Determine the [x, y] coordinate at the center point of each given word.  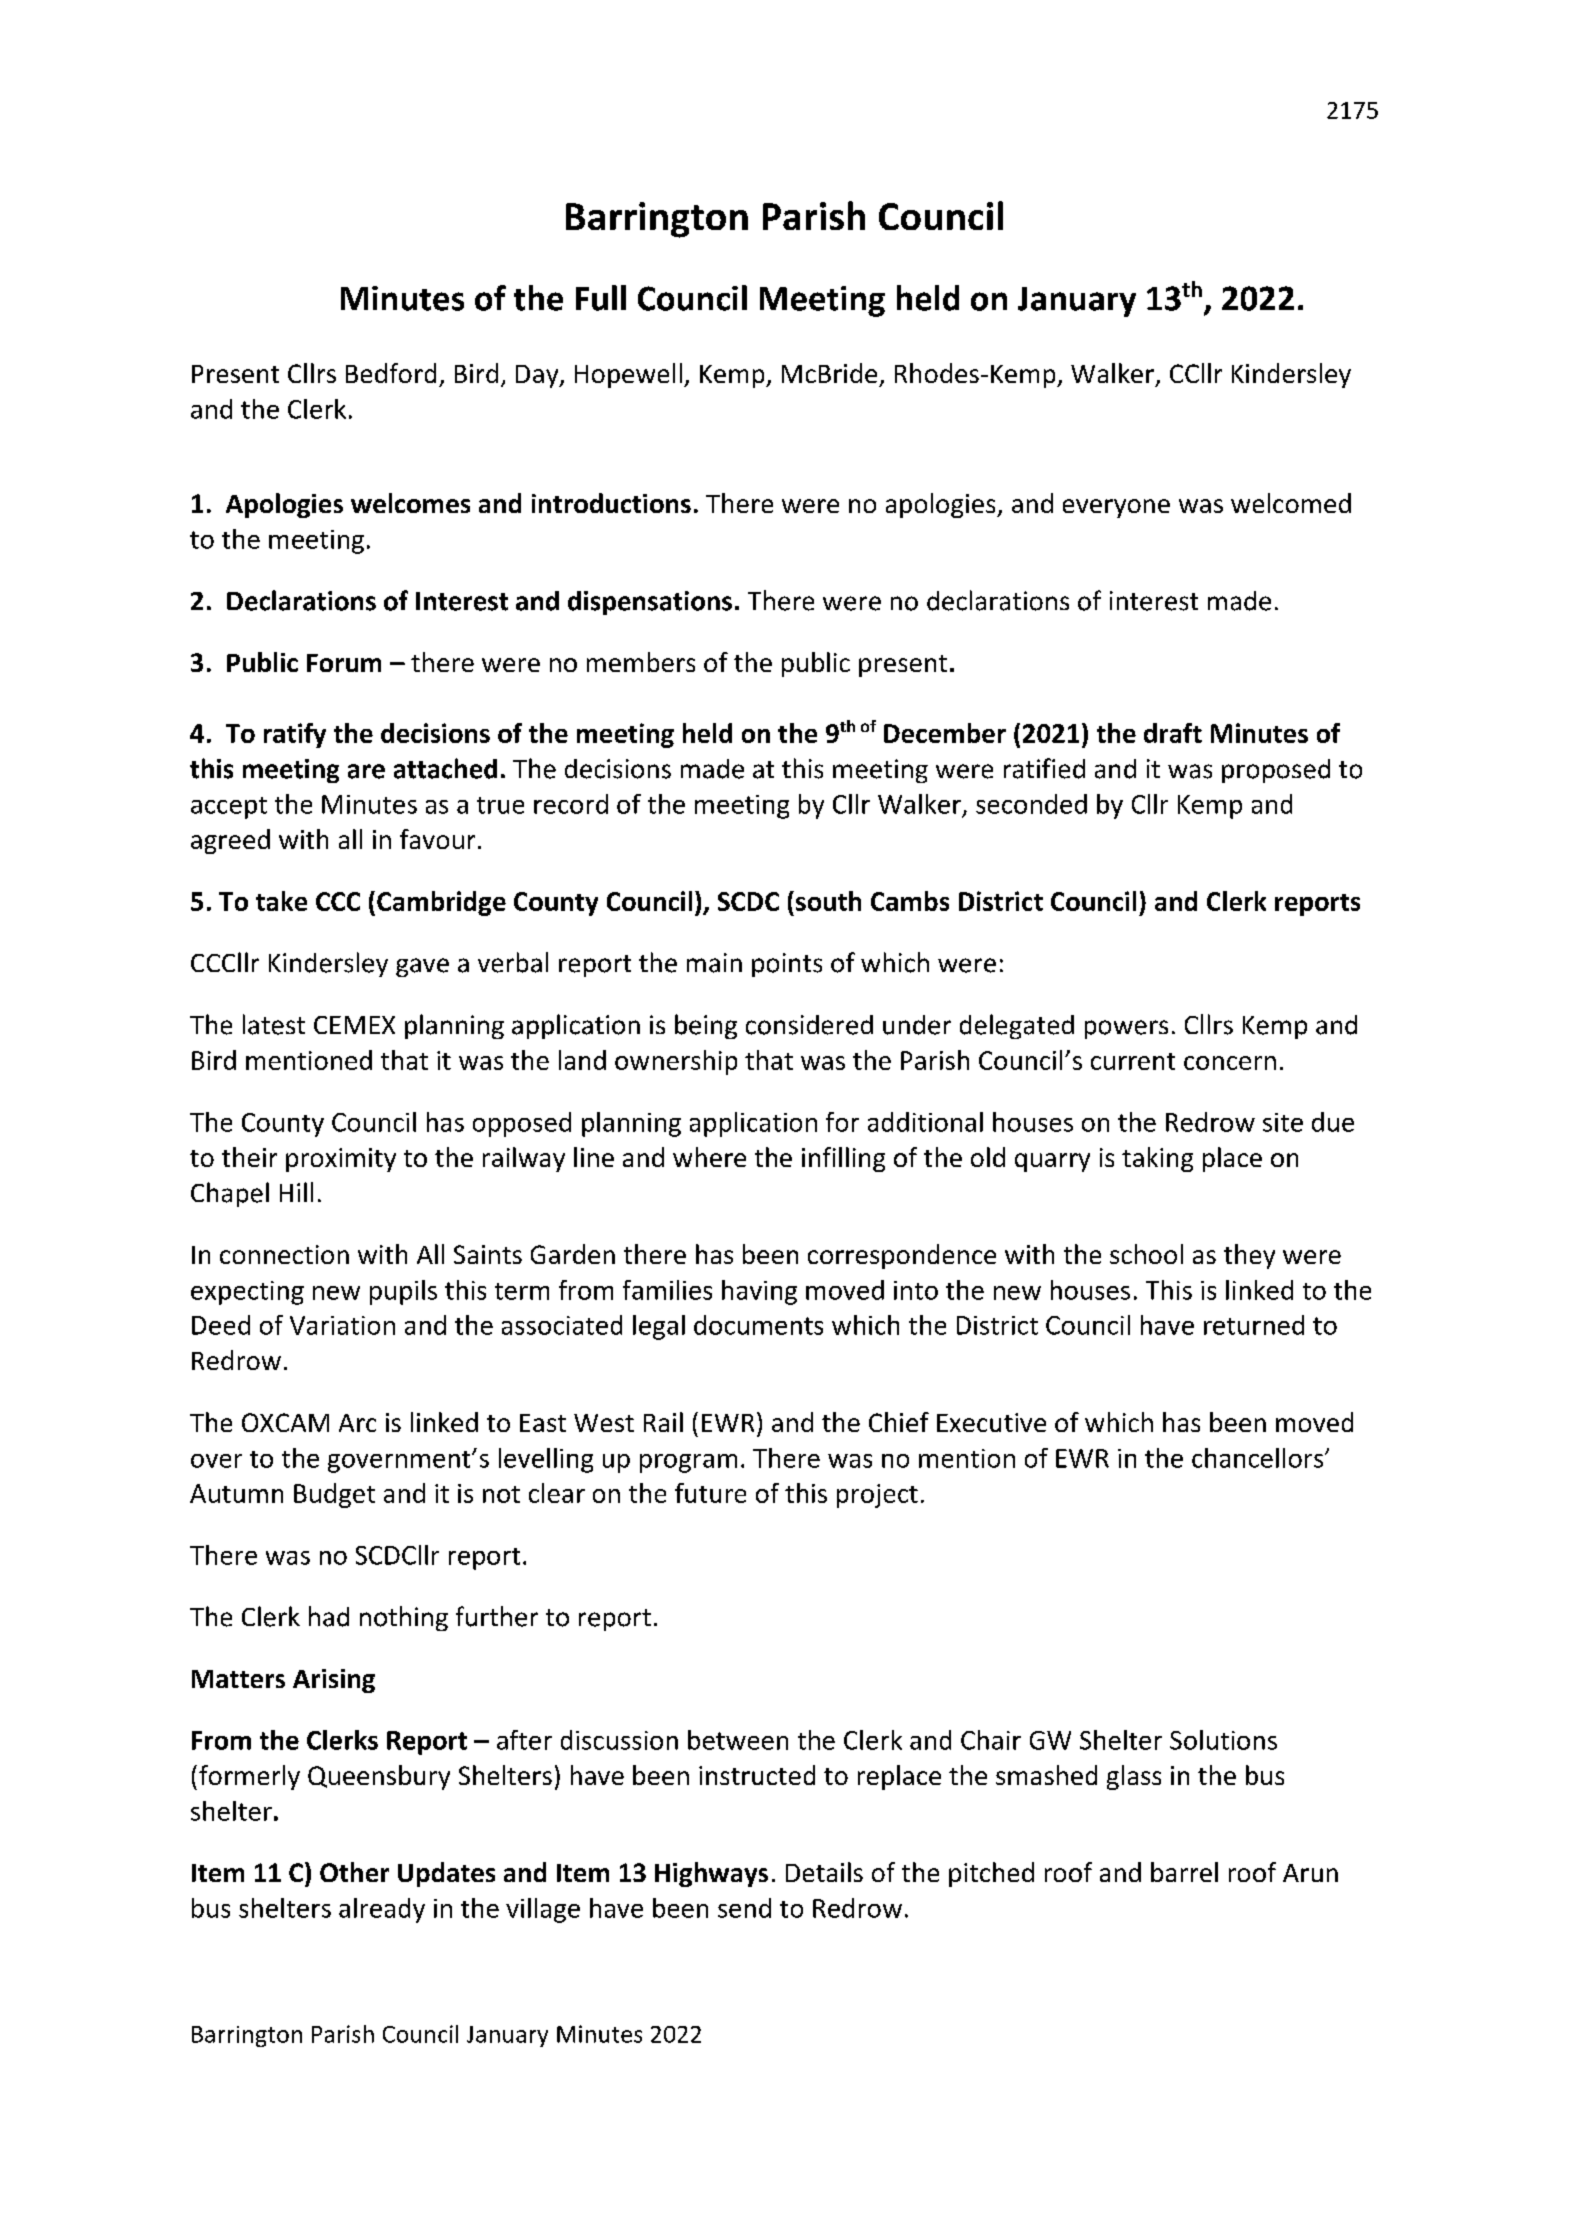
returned [1254, 1325]
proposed [1276, 771]
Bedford [391, 373]
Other [354, 1872]
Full [601, 298]
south [828, 901]
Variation [342, 1325]
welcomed [1291, 503]
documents [758, 1325]
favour [437, 839]
